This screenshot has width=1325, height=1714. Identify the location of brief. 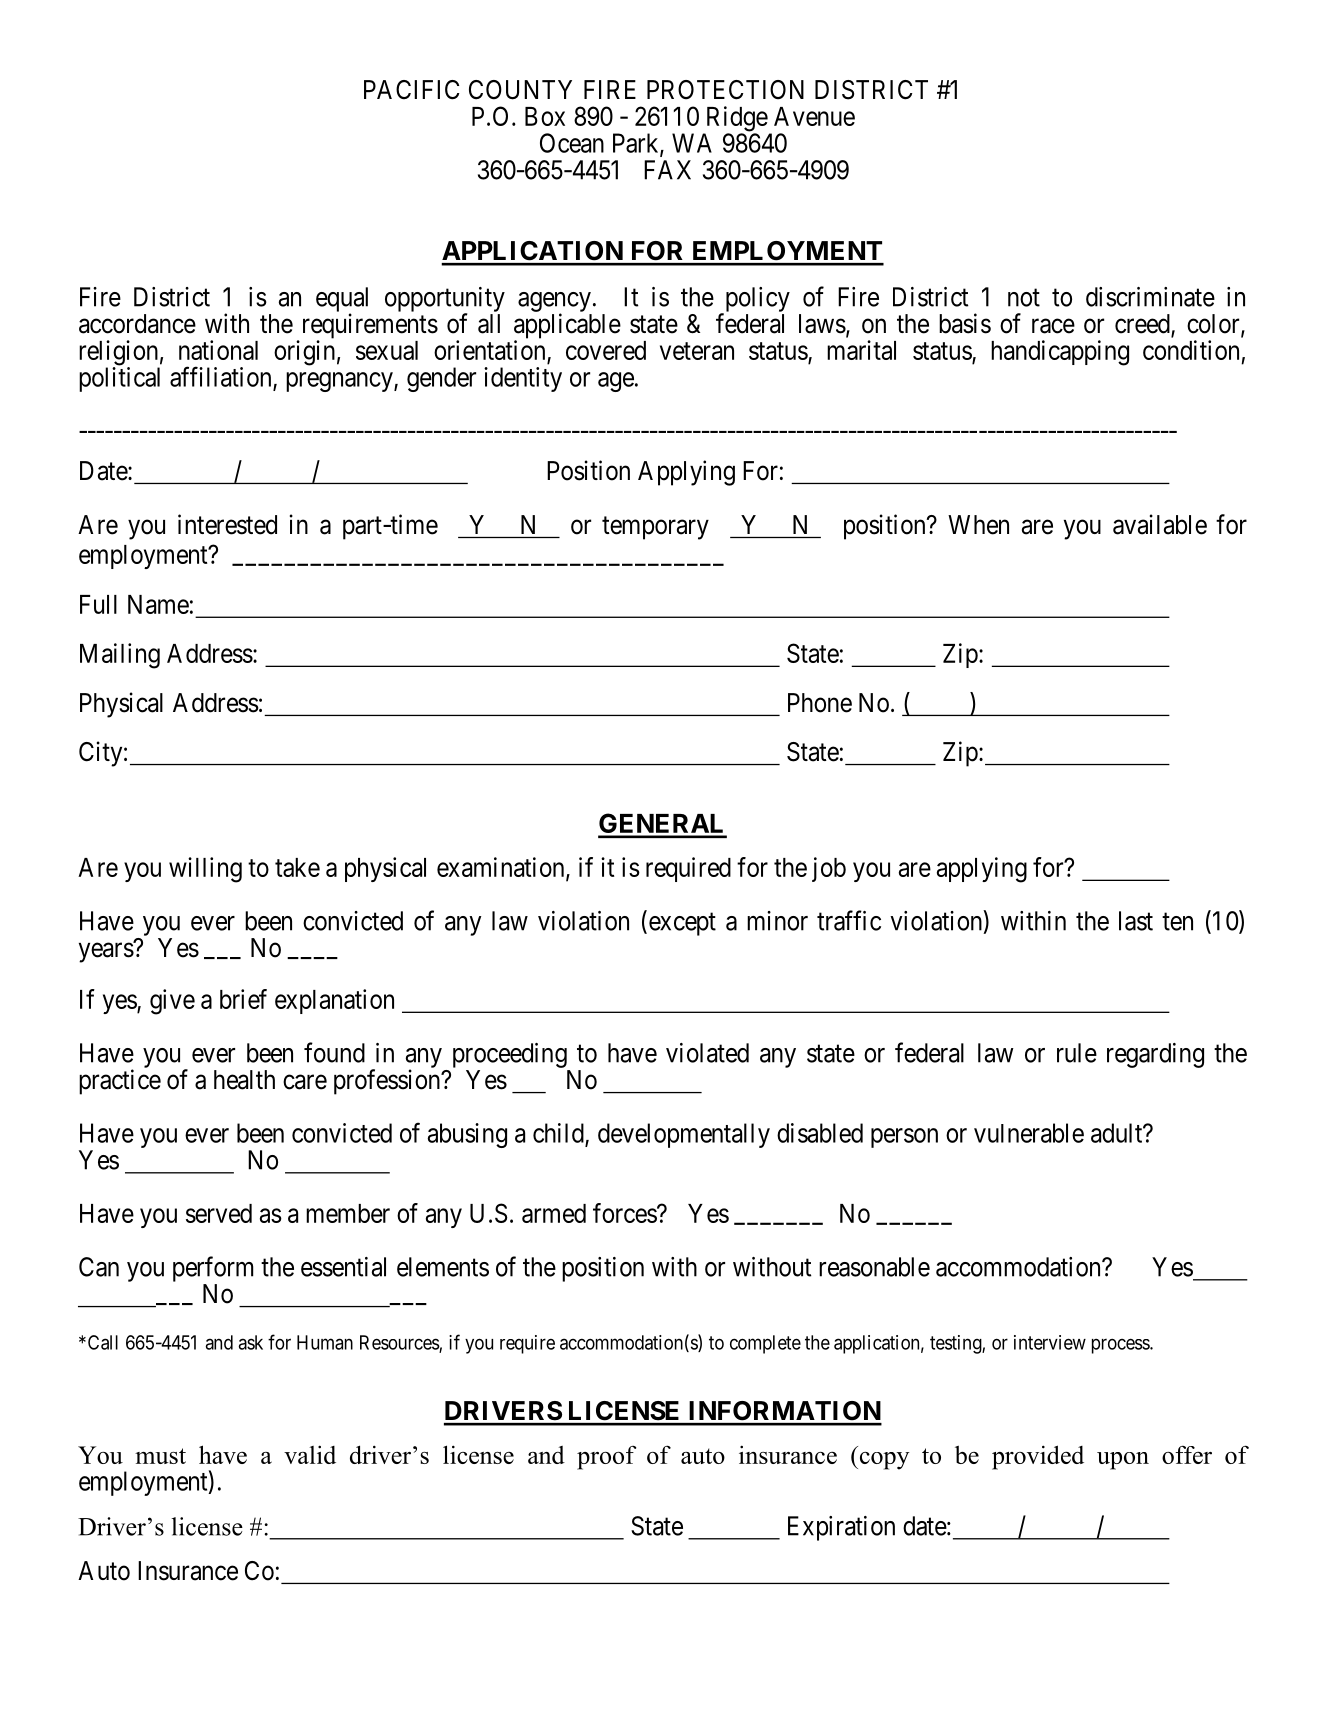
(243, 999).
